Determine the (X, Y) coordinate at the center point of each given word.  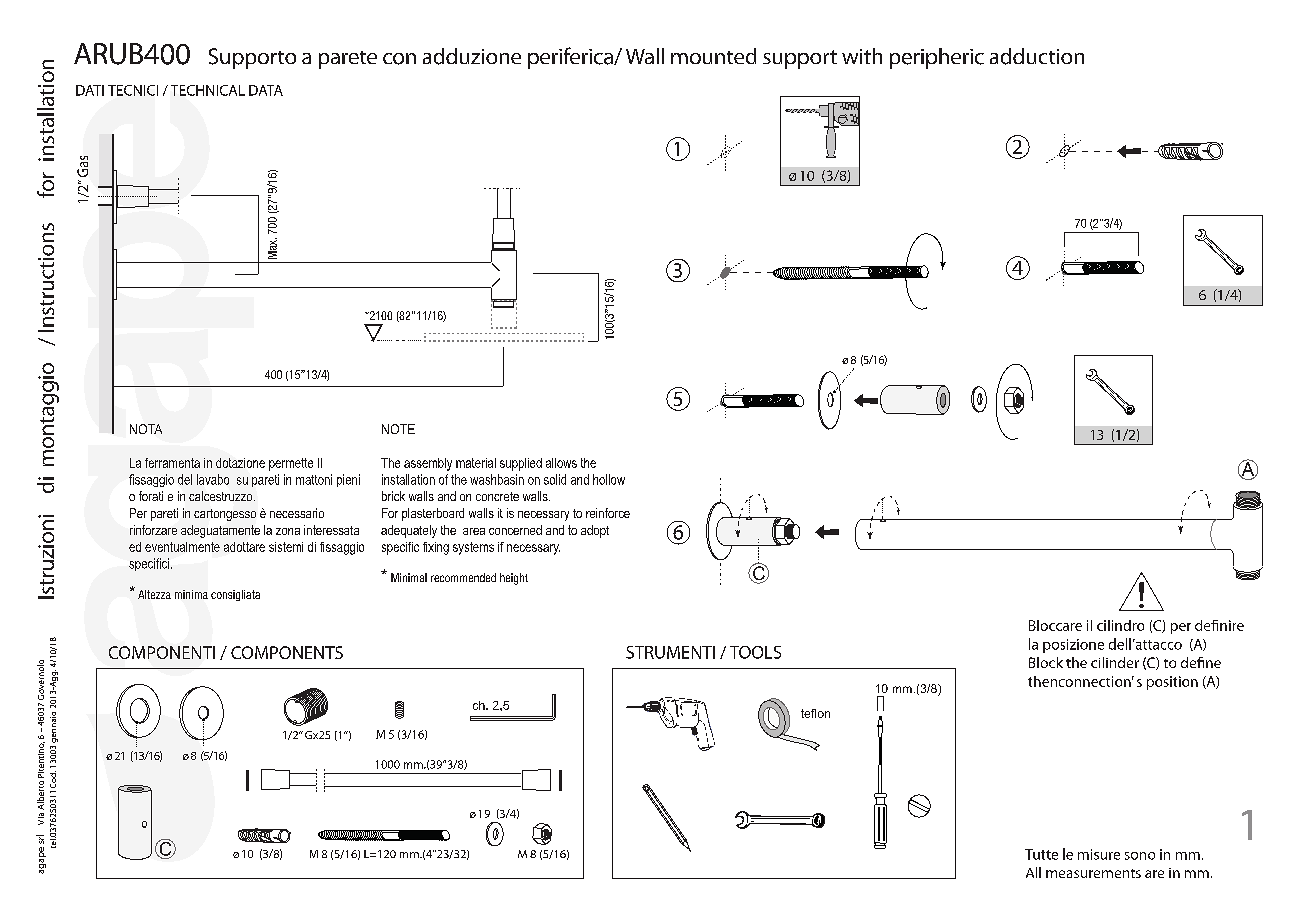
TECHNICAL (208, 90)
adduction (1037, 56)
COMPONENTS (287, 652)
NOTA (146, 429)
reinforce (608, 513)
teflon (815, 713)
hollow (609, 479)
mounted (713, 56)
